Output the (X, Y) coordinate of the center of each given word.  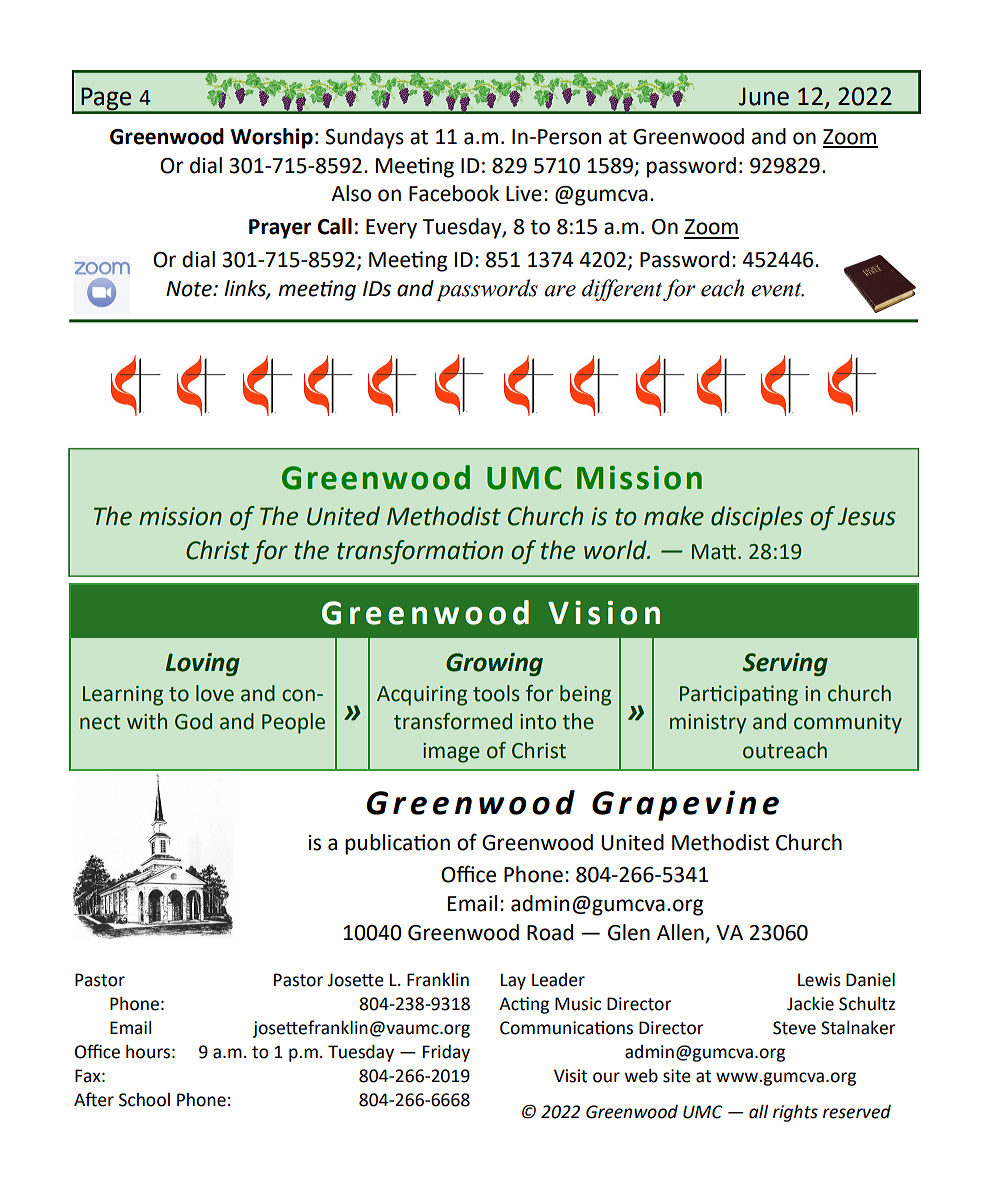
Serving (785, 664)
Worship (272, 138)
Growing (494, 664)
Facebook (454, 193)
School (144, 1100)
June (763, 96)
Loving (203, 664)
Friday (446, 1053)
